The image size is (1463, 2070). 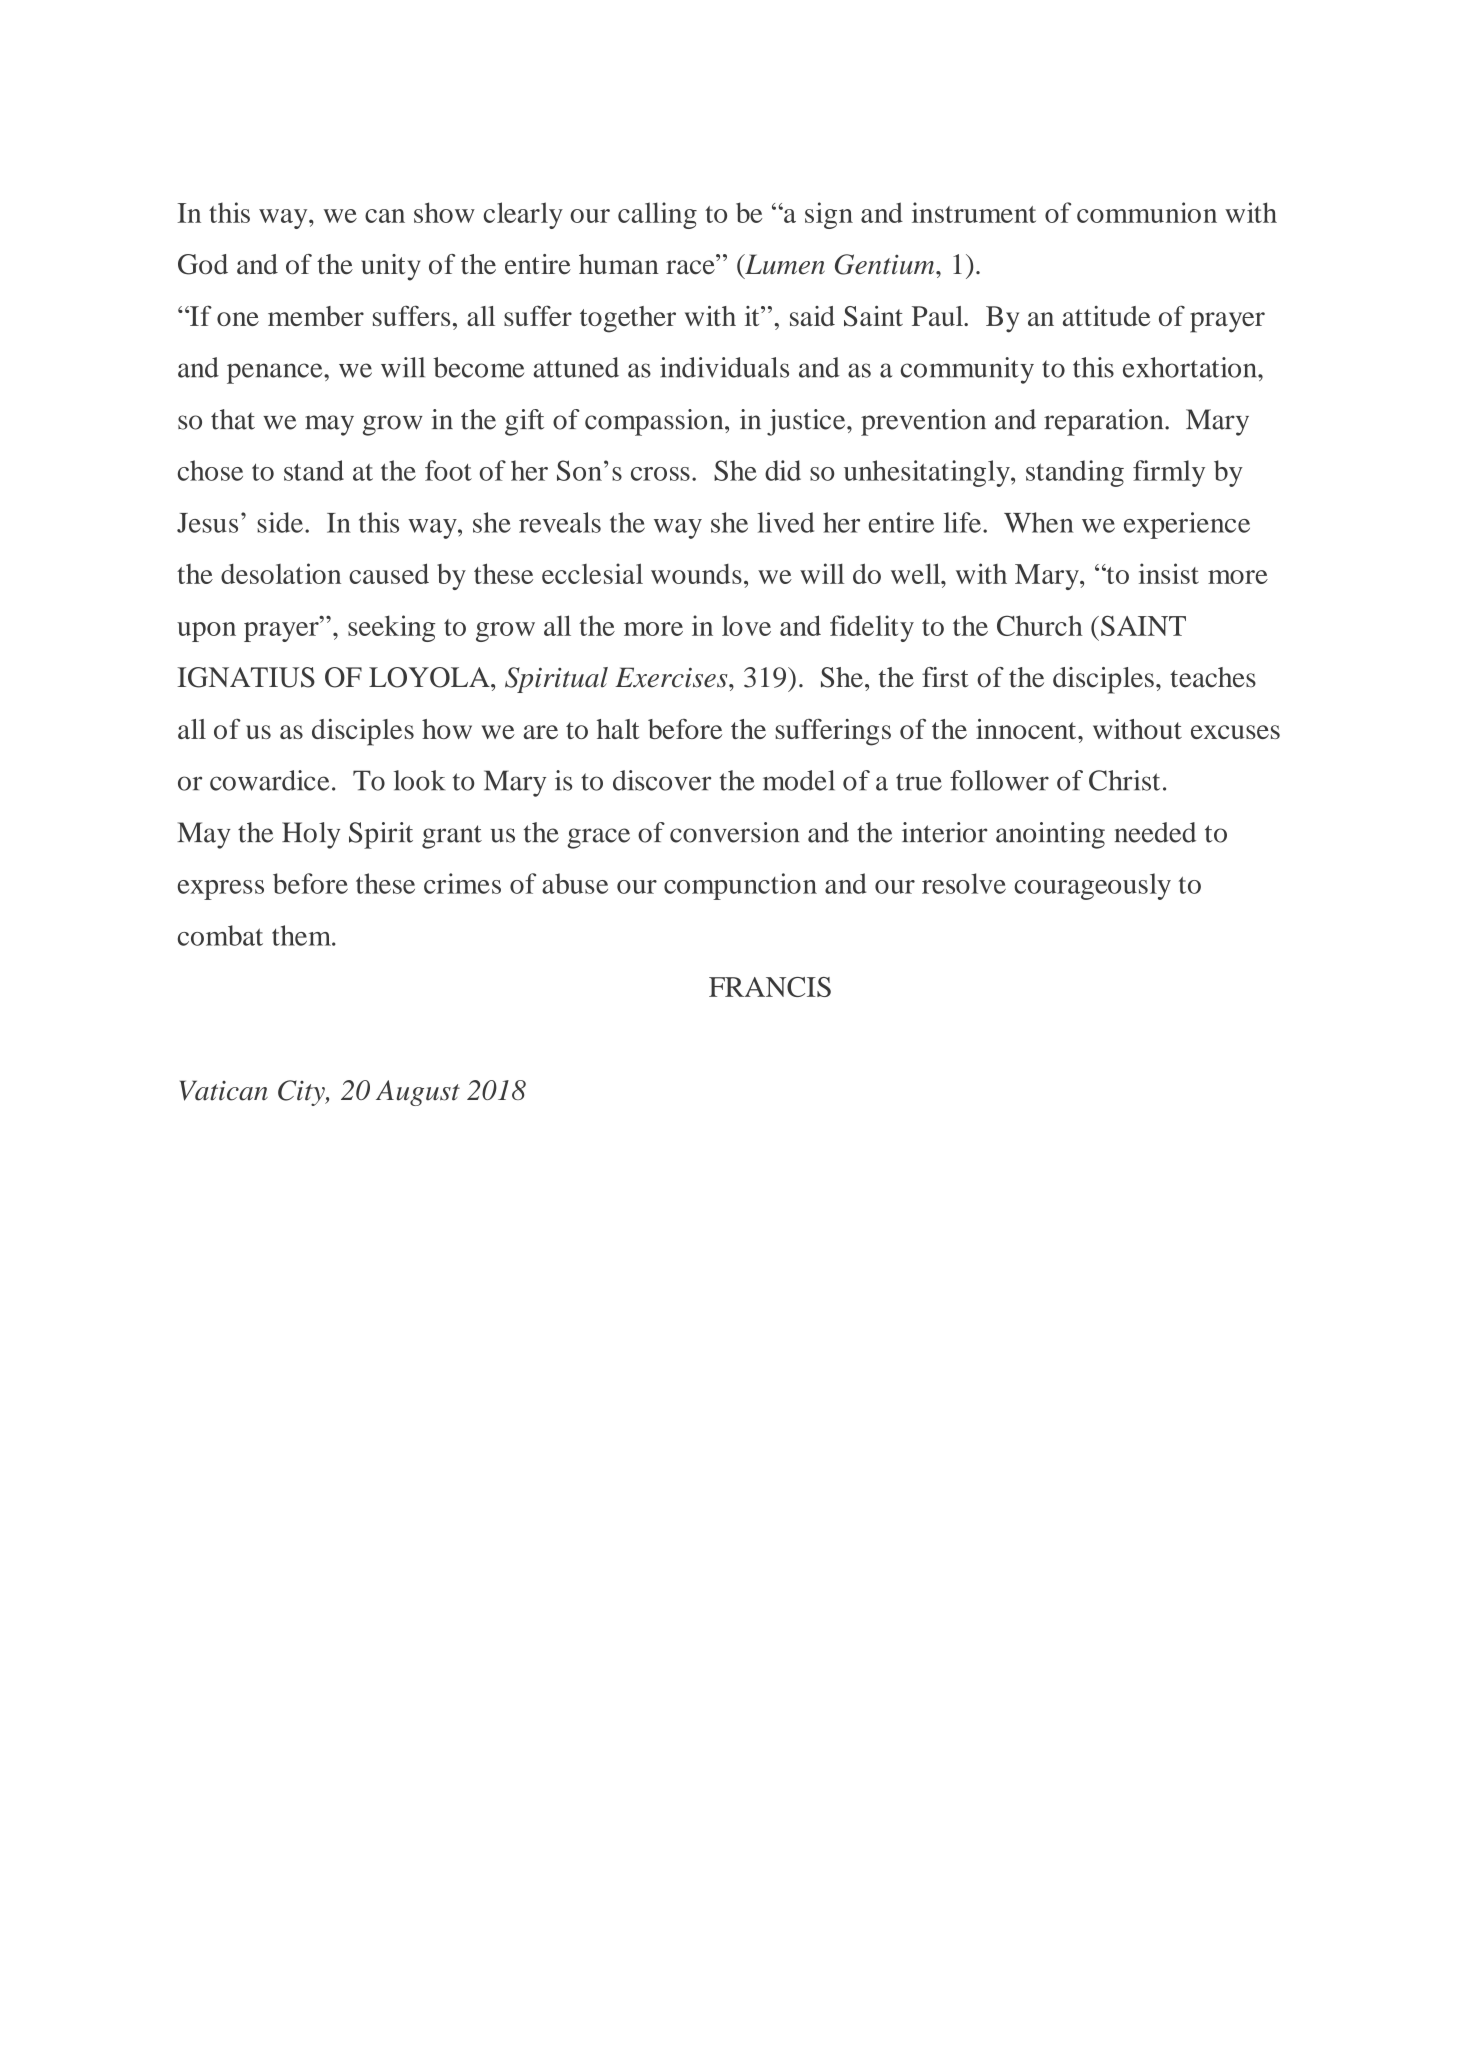 I want to click on communion, so click(x=1147, y=212).
